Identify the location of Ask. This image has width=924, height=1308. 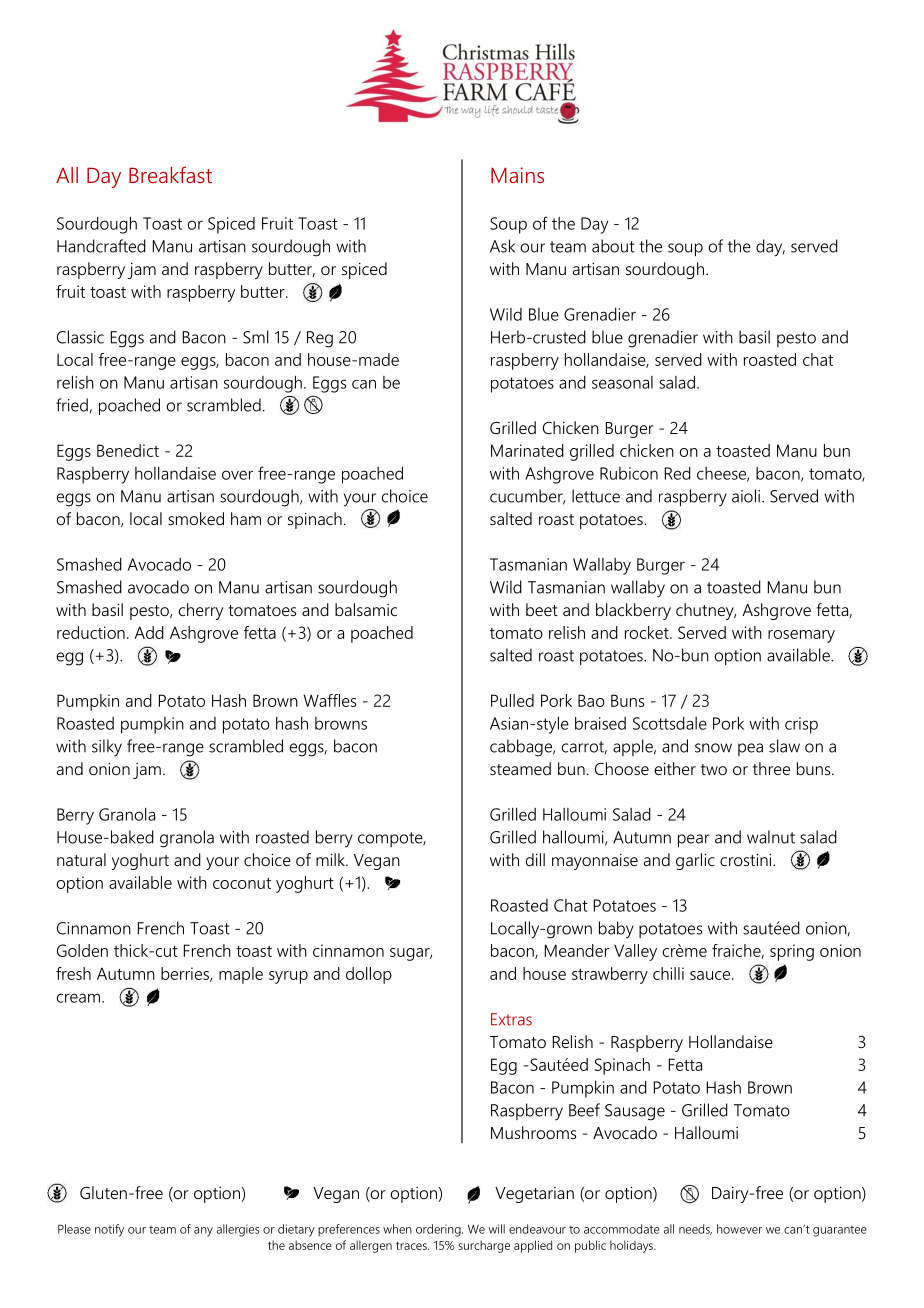
(502, 246).
